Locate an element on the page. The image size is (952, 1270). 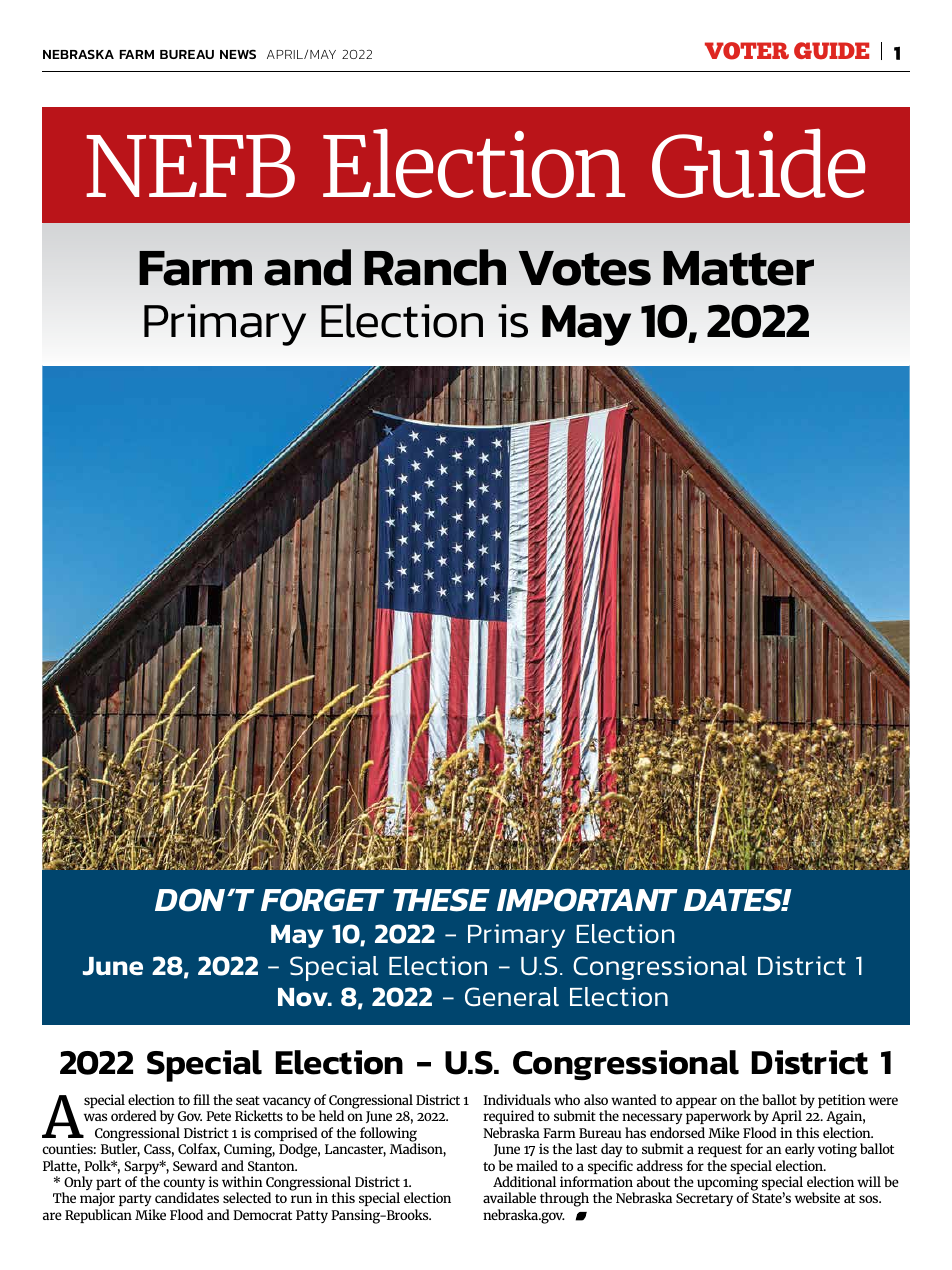
Votes is located at coordinates (585, 268).
